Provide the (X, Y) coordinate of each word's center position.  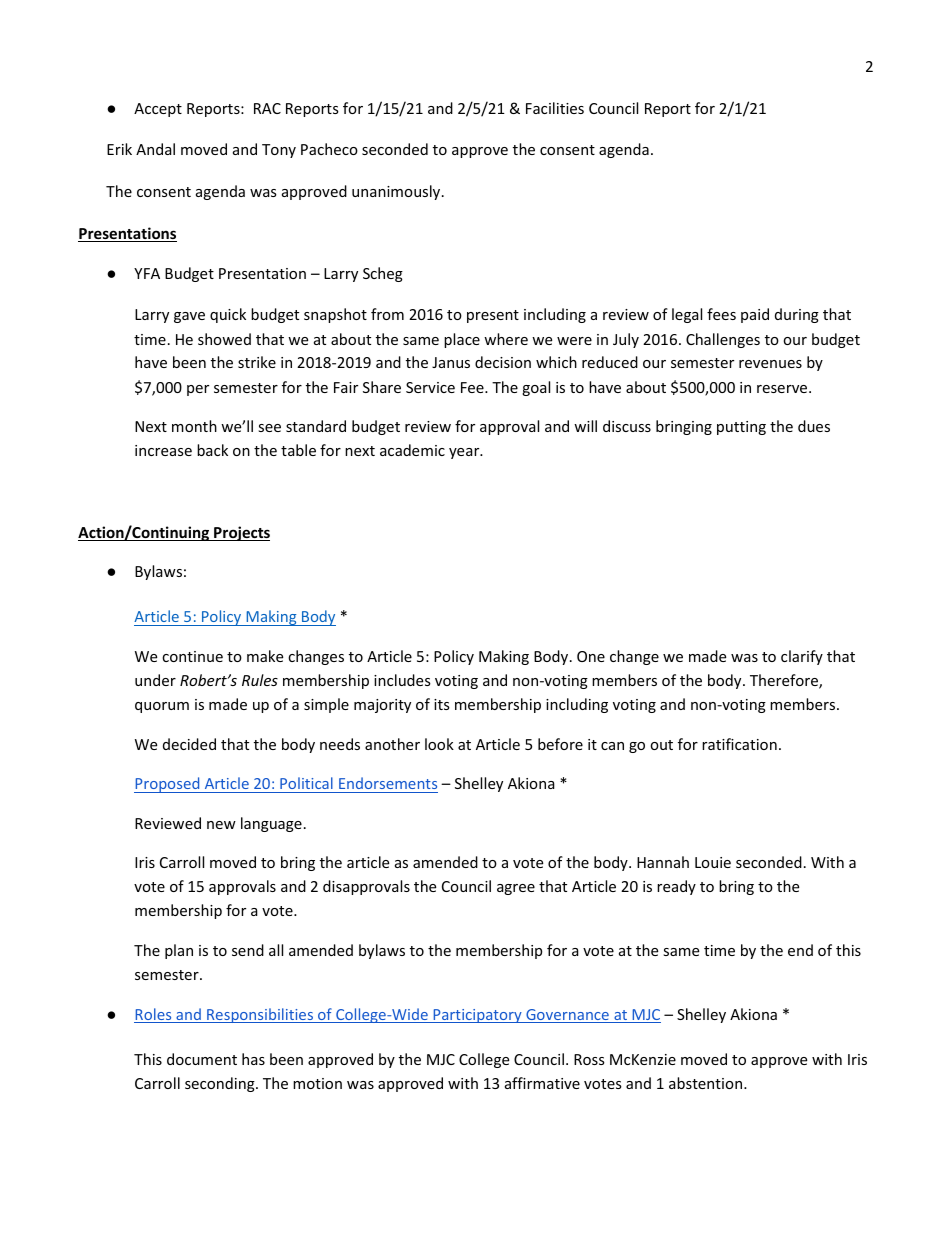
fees (721, 314)
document (202, 1059)
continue (192, 656)
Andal (155, 149)
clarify (802, 657)
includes (402, 680)
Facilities (555, 108)
